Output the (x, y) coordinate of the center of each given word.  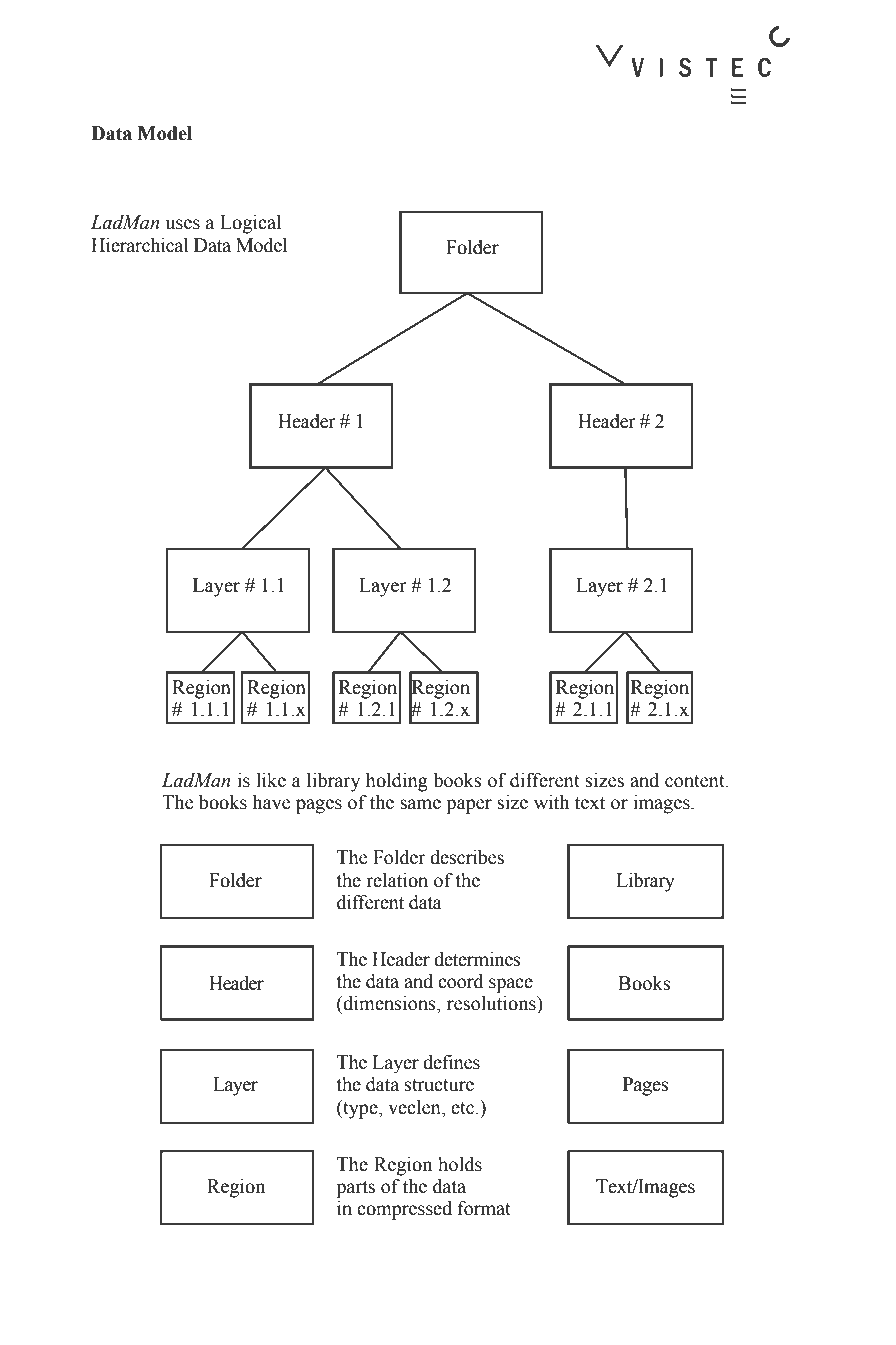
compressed (404, 1210)
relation (397, 880)
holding (397, 782)
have (271, 802)
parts (355, 1189)
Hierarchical (140, 245)
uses (183, 224)
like (271, 780)
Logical (250, 224)
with (551, 802)
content (696, 781)
